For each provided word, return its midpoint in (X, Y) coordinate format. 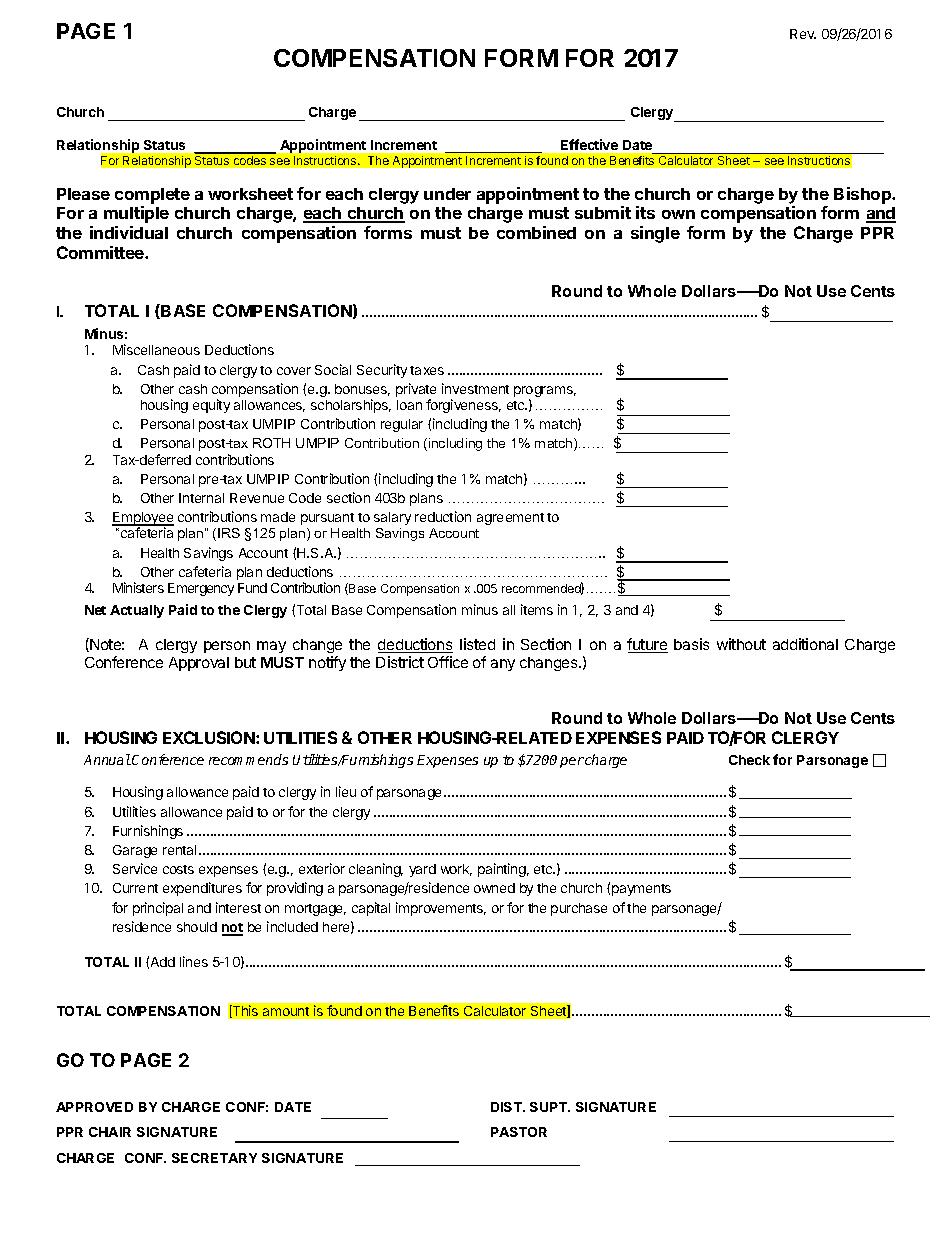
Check (749, 760)
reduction (443, 516)
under (447, 194)
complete (152, 196)
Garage (135, 851)
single (655, 234)
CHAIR (110, 1132)
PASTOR (519, 1132)
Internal (201, 498)
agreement (510, 519)
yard (422, 870)
